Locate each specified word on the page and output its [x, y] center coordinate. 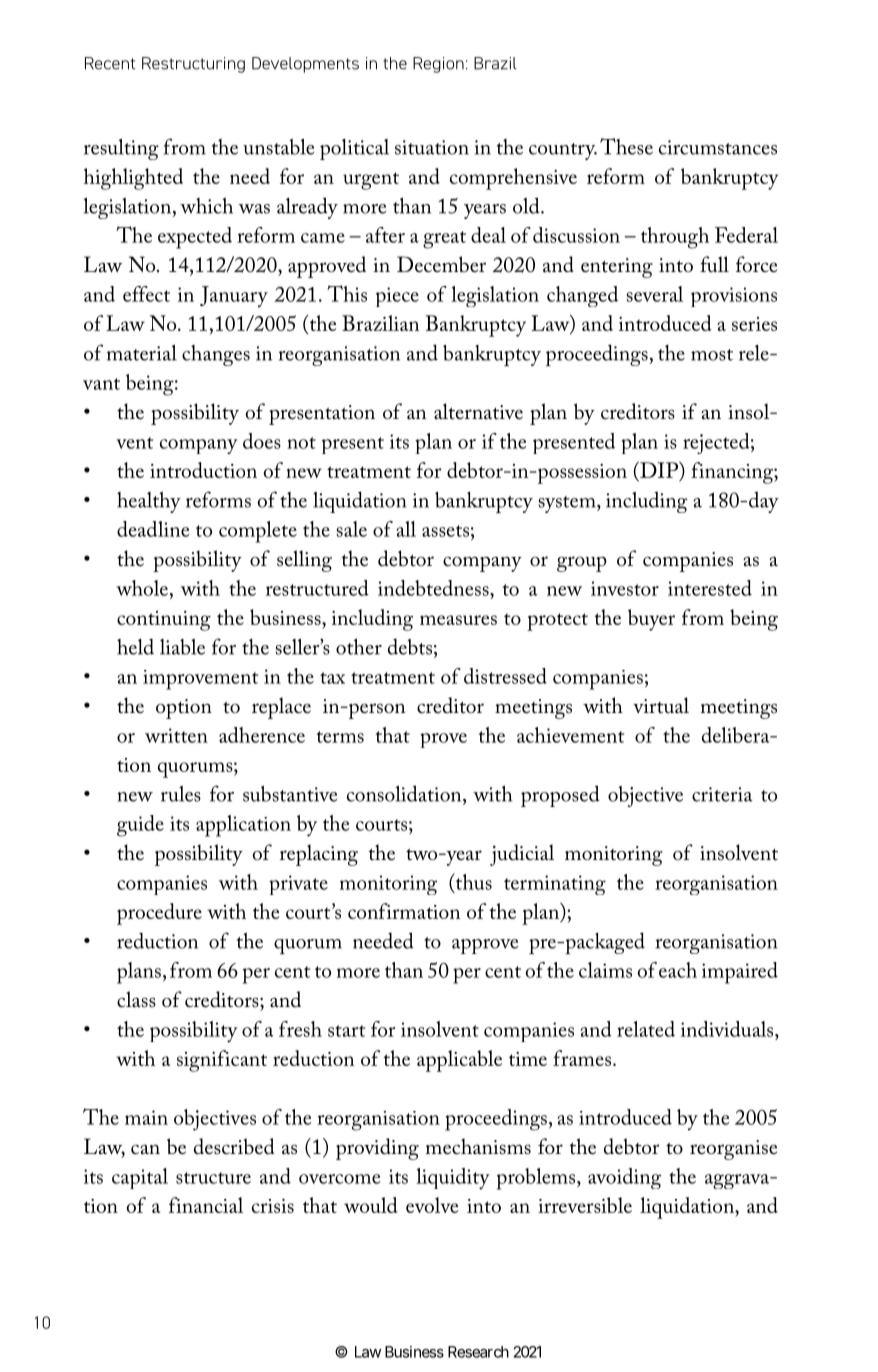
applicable [459, 1061]
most [712, 355]
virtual [661, 705]
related [646, 1029]
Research [478, 1352]
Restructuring [193, 65]
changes [216, 355]
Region [438, 65]
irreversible [585, 1205]
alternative [478, 411]
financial [206, 1205]
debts [410, 646]
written [176, 735]
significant [222, 1061]
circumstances [718, 147]
